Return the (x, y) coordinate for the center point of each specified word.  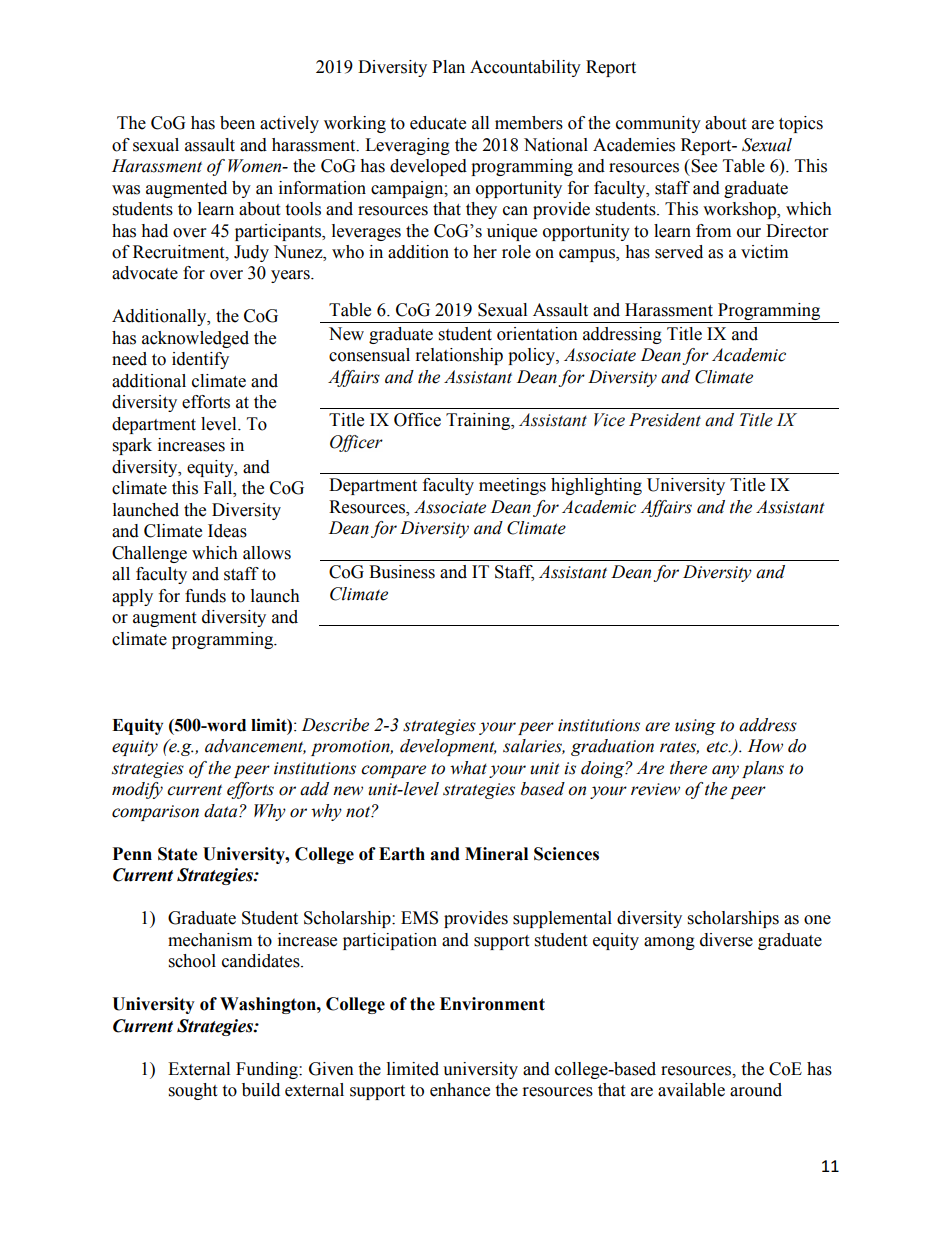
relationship (459, 356)
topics (801, 124)
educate (438, 123)
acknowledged (195, 339)
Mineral (496, 854)
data (222, 811)
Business (402, 572)
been (237, 123)
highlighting (596, 486)
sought (193, 1091)
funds (205, 596)
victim (764, 252)
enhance (460, 1090)
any (725, 771)
